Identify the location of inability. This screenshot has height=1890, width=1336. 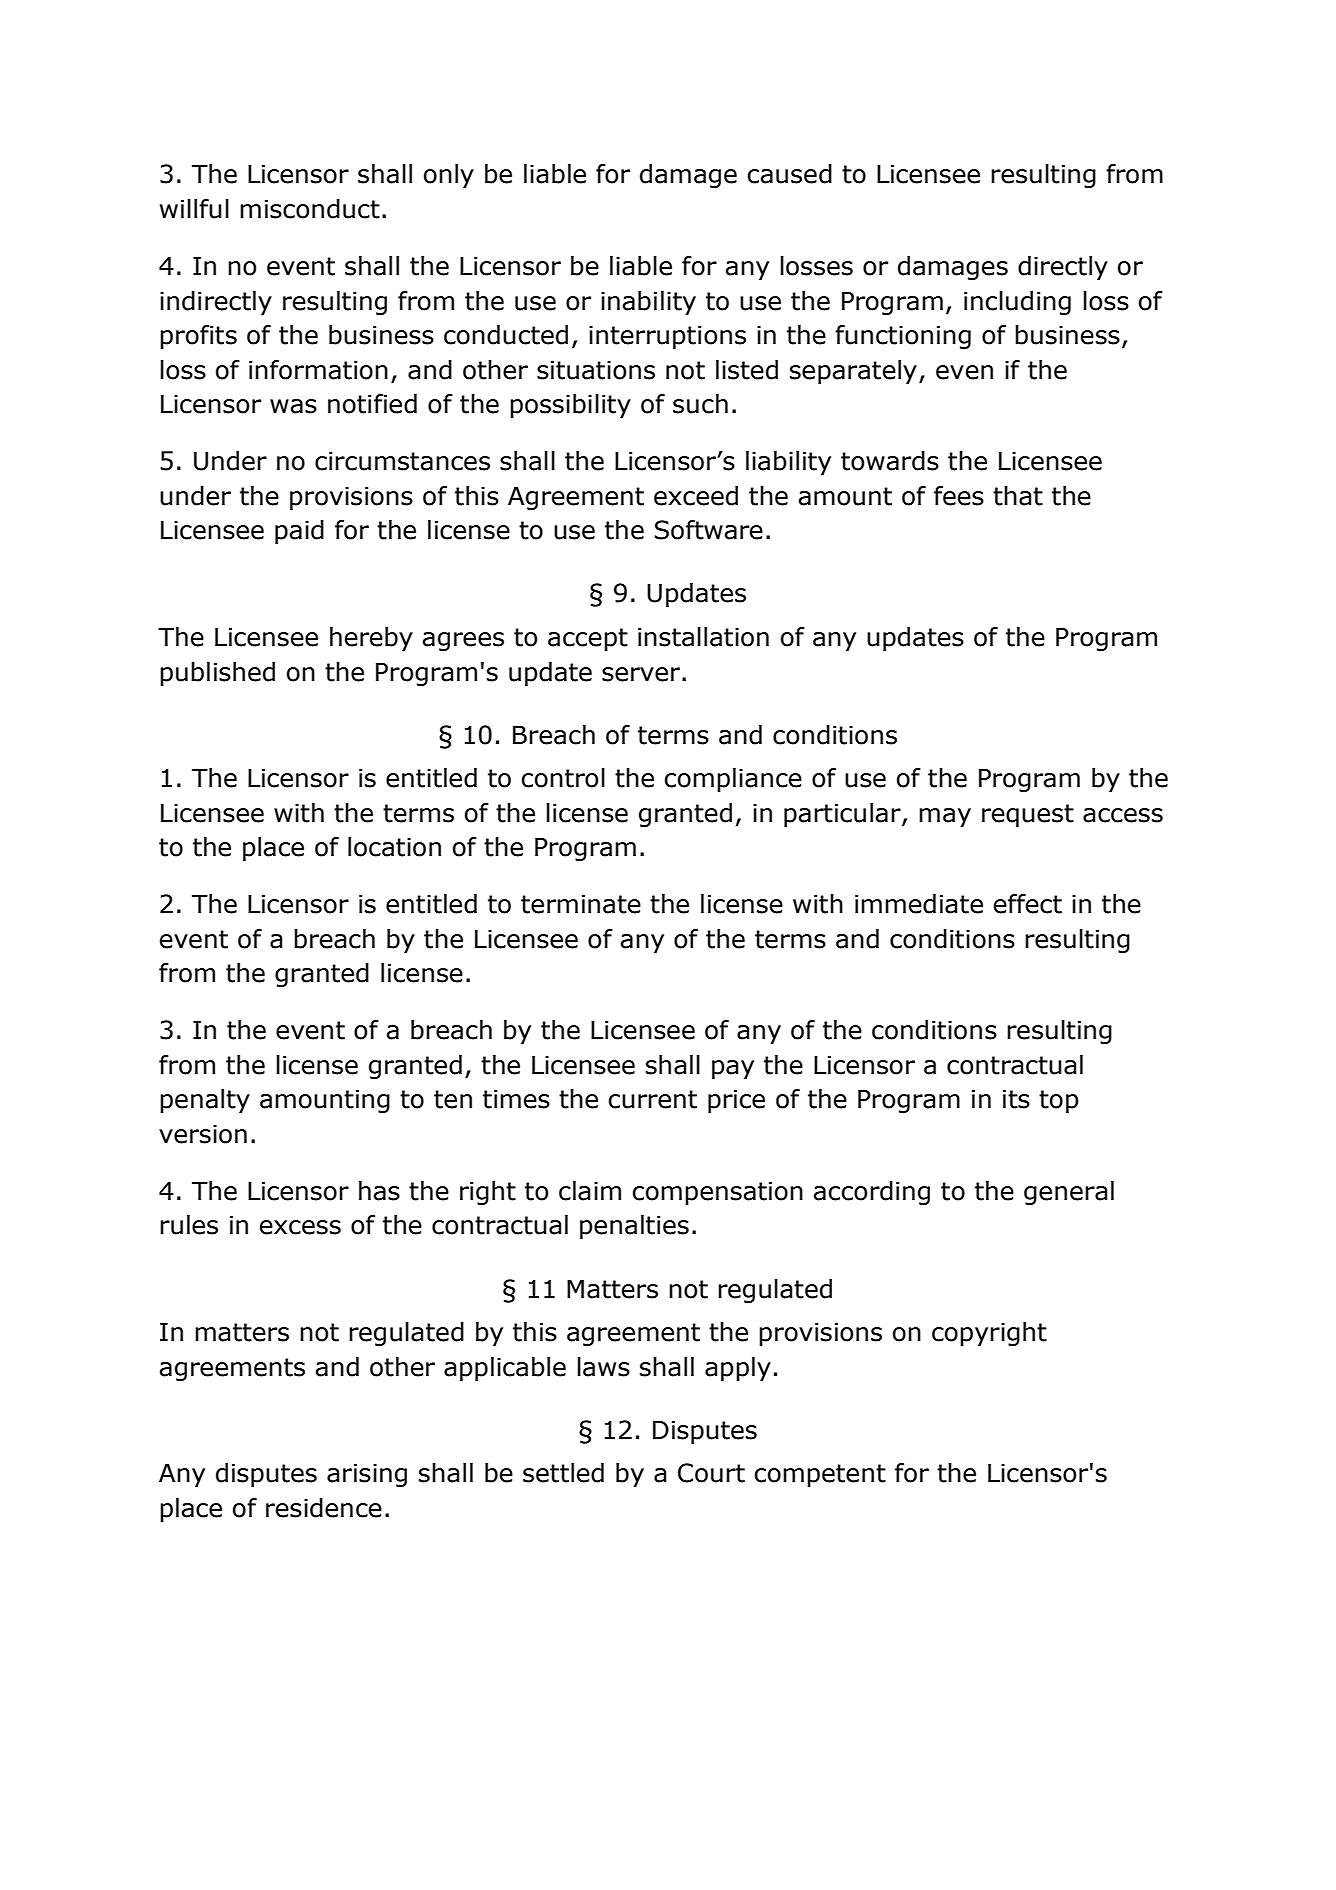
(648, 303).
